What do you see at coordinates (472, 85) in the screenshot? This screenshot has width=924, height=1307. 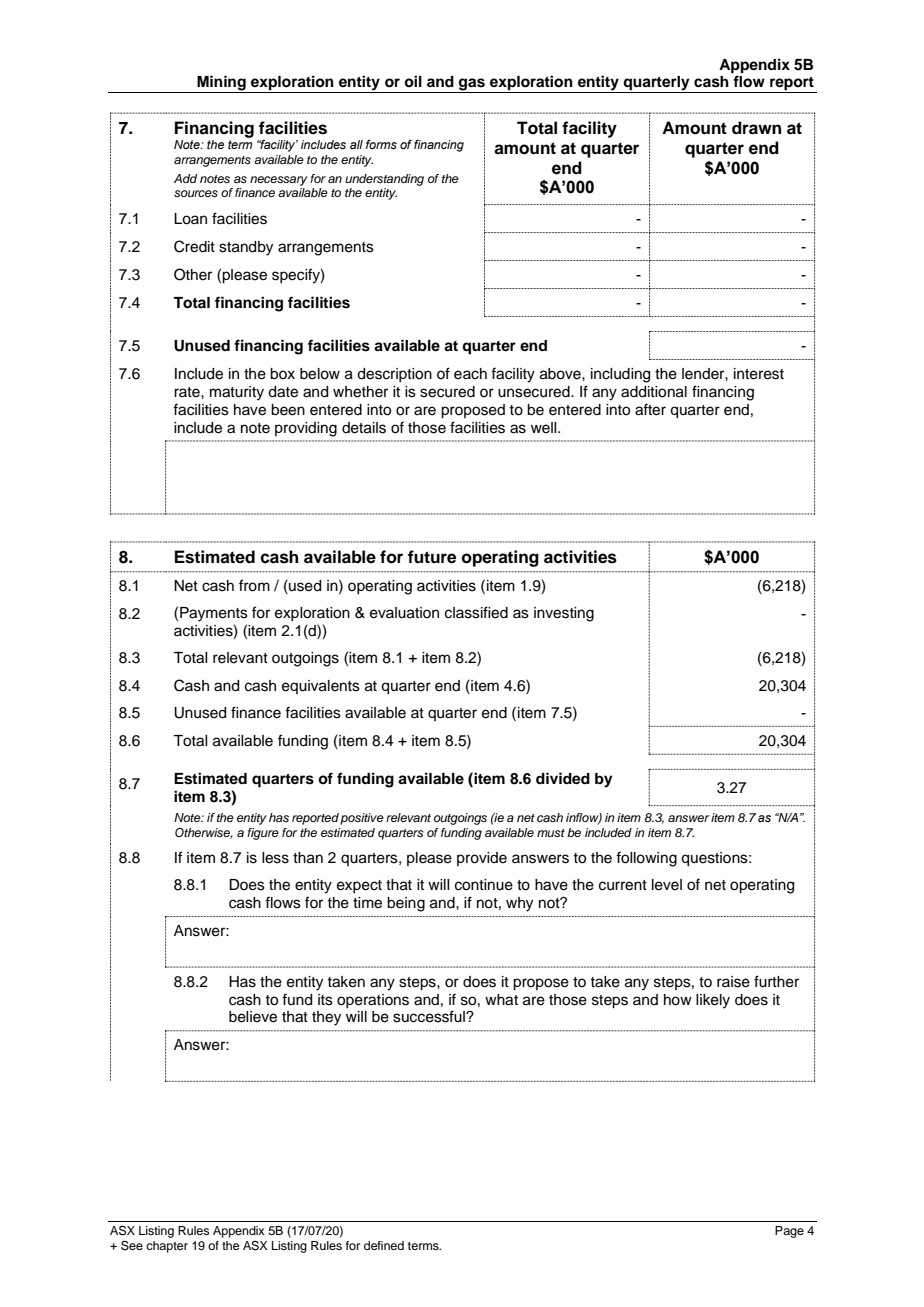 I see `gas` at bounding box center [472, 85].
